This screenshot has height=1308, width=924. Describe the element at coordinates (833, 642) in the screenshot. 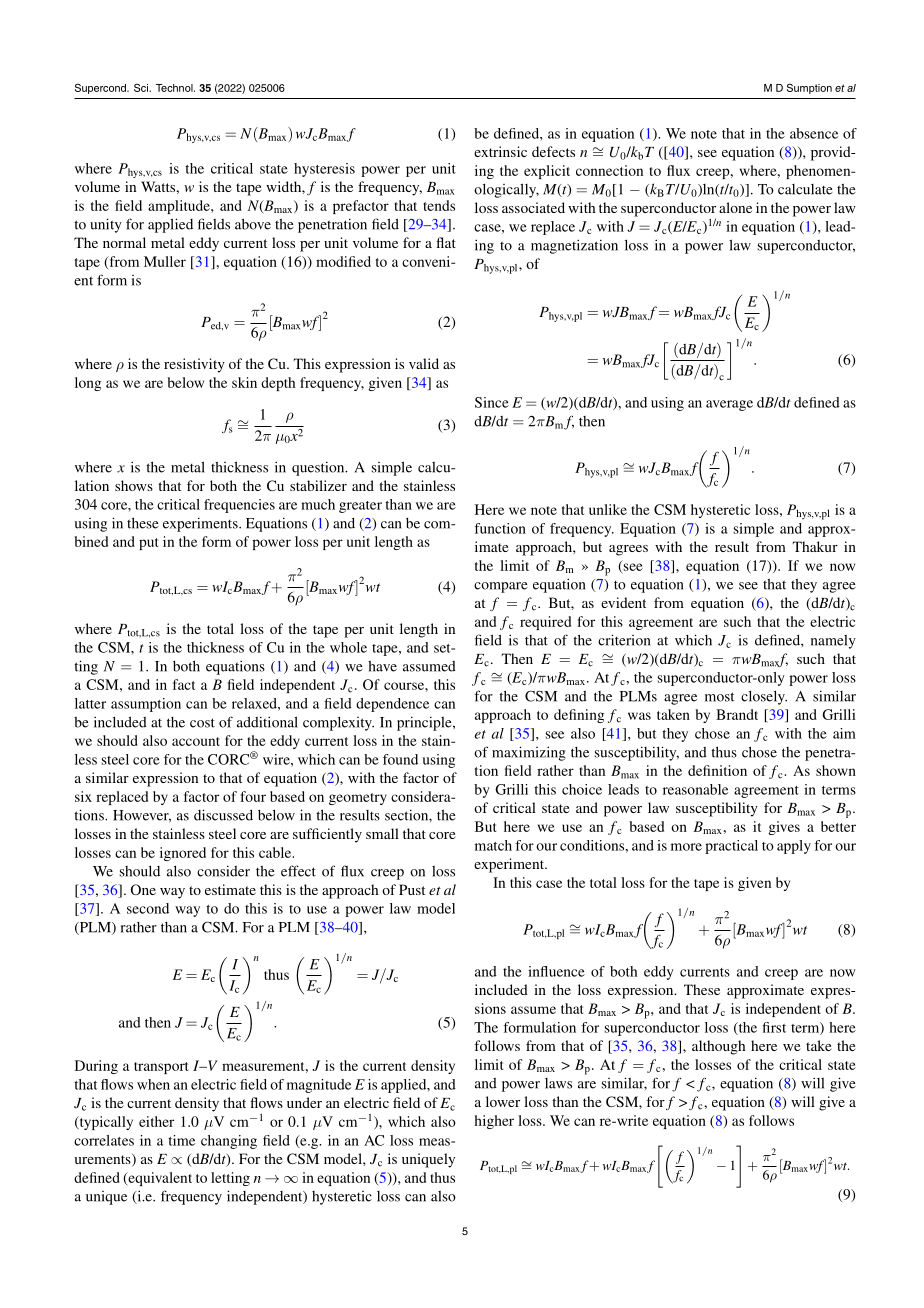

I see `namely` at that location.
